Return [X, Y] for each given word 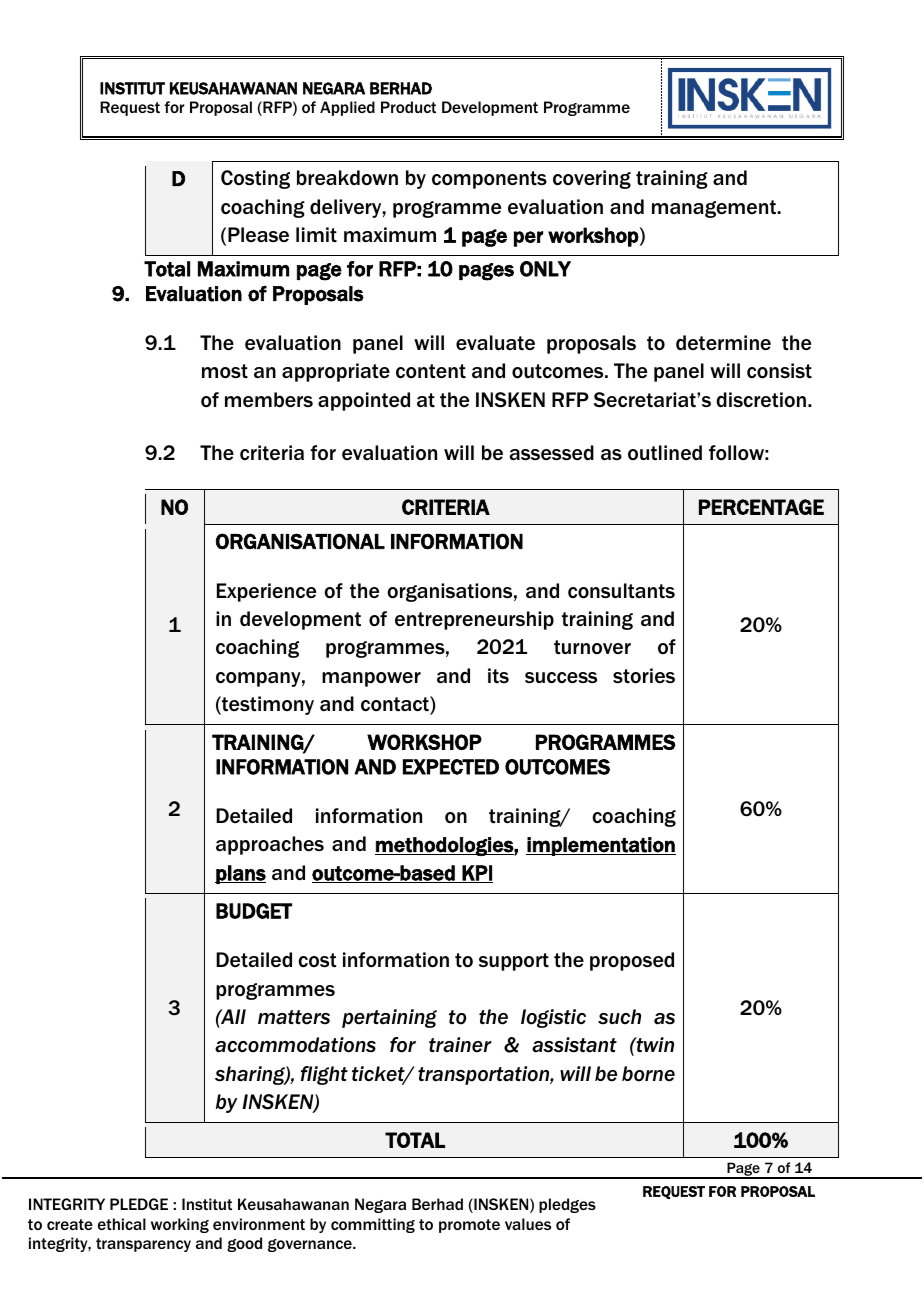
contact [396, 704]
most [225, 371]
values [528, 1224]
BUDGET [254, 911]
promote [469, 1226]
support [514, 962]
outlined [665, 453]
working [180, 1225]
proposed [632, 961]
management [714, 209]
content [431, 371]
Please [258, 234]
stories [644, 676]
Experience [266, 592]
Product [408, 107]
